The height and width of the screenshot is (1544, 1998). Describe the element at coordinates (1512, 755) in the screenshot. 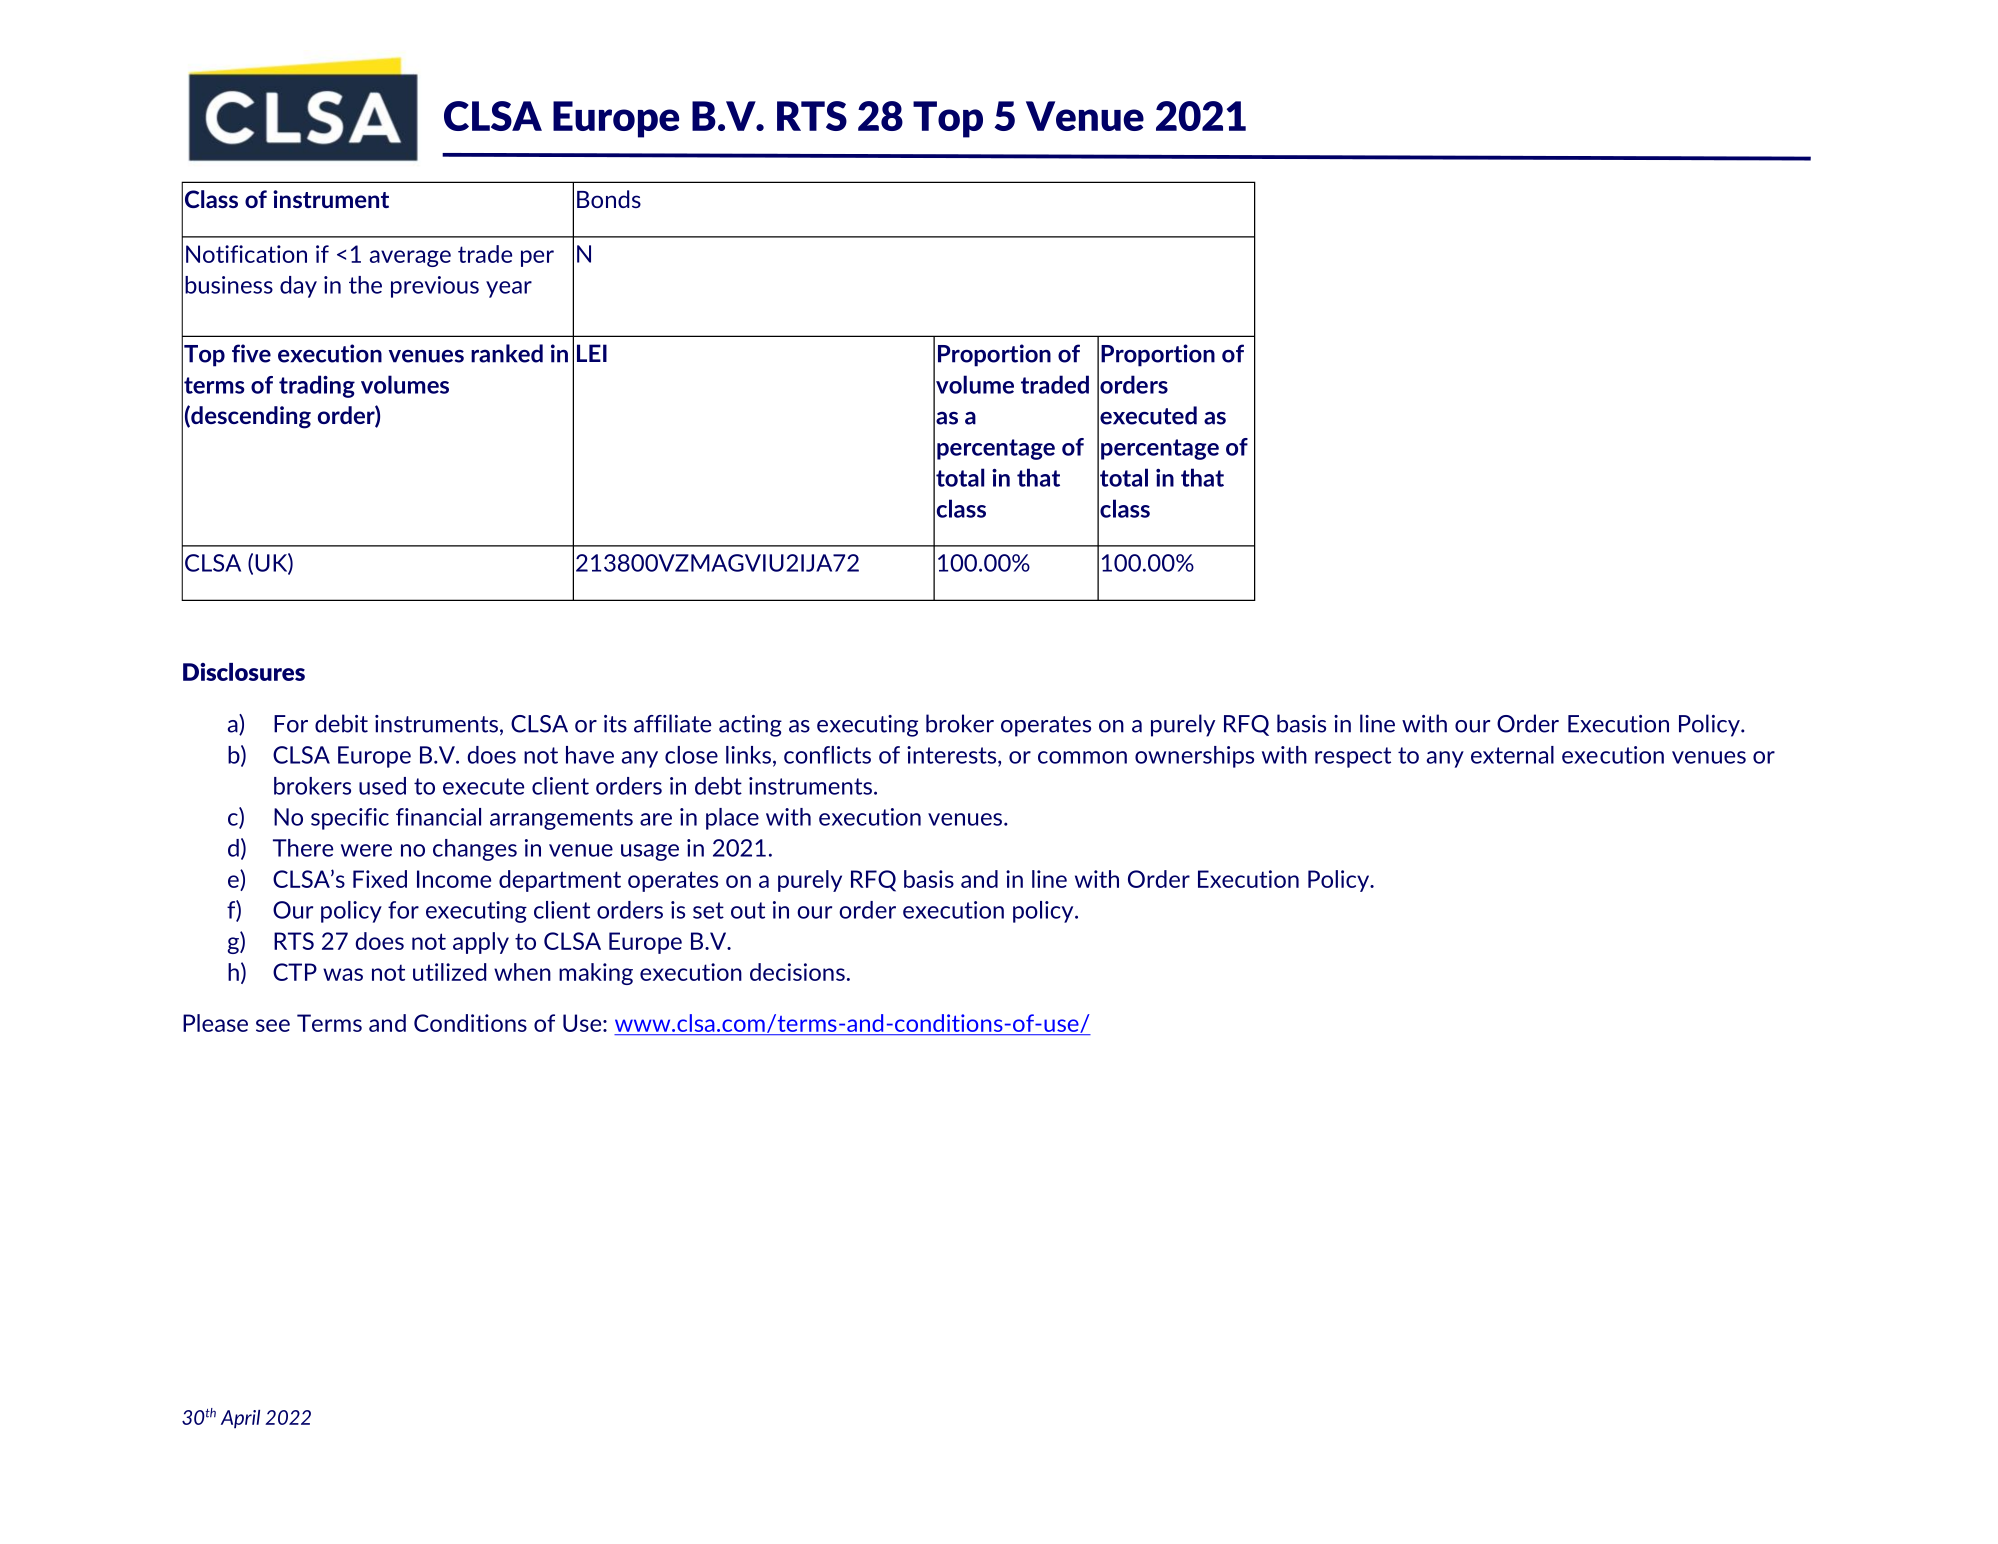

I see `external` at that location.
